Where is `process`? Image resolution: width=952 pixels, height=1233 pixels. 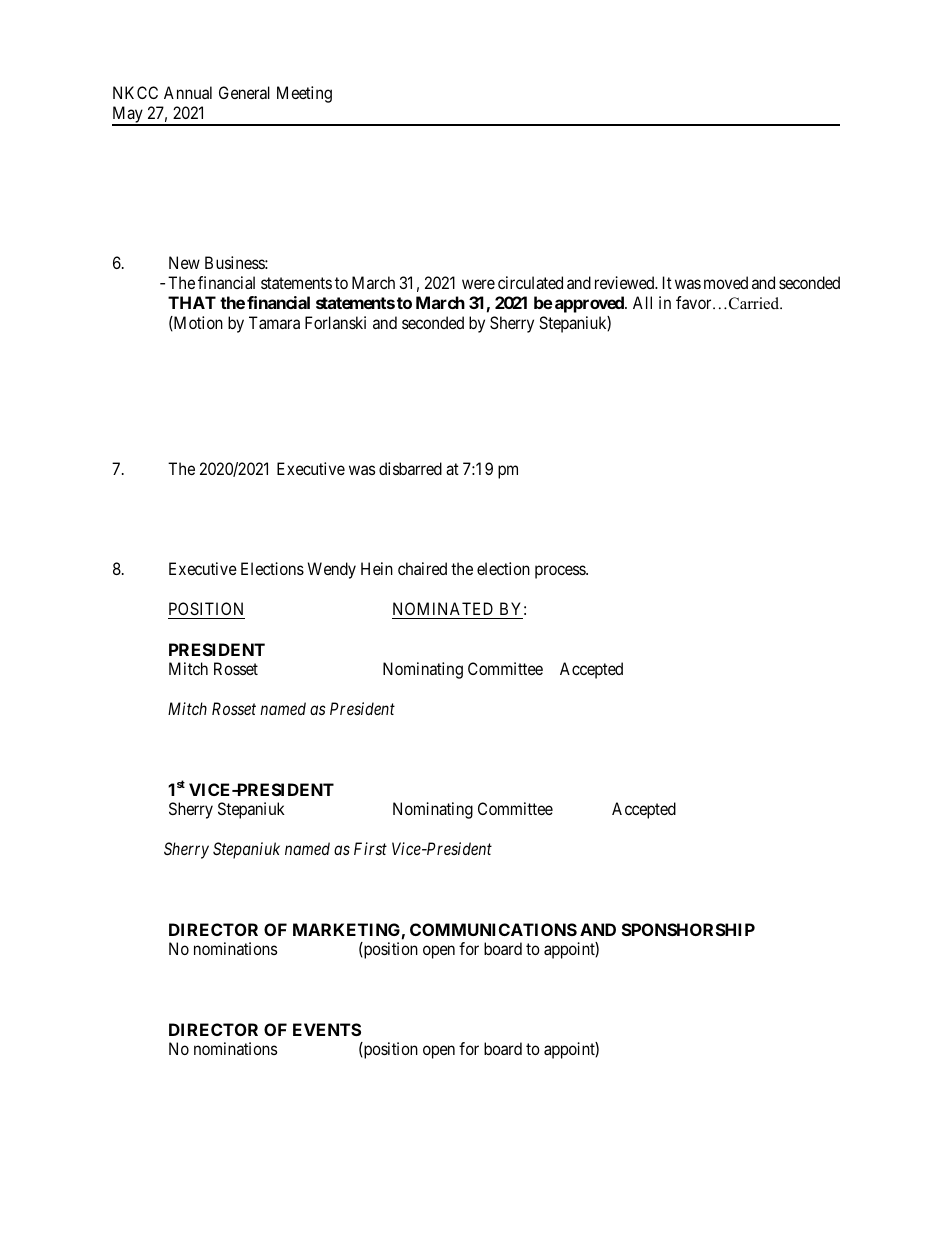
process is located at coordinates (561, 572).
